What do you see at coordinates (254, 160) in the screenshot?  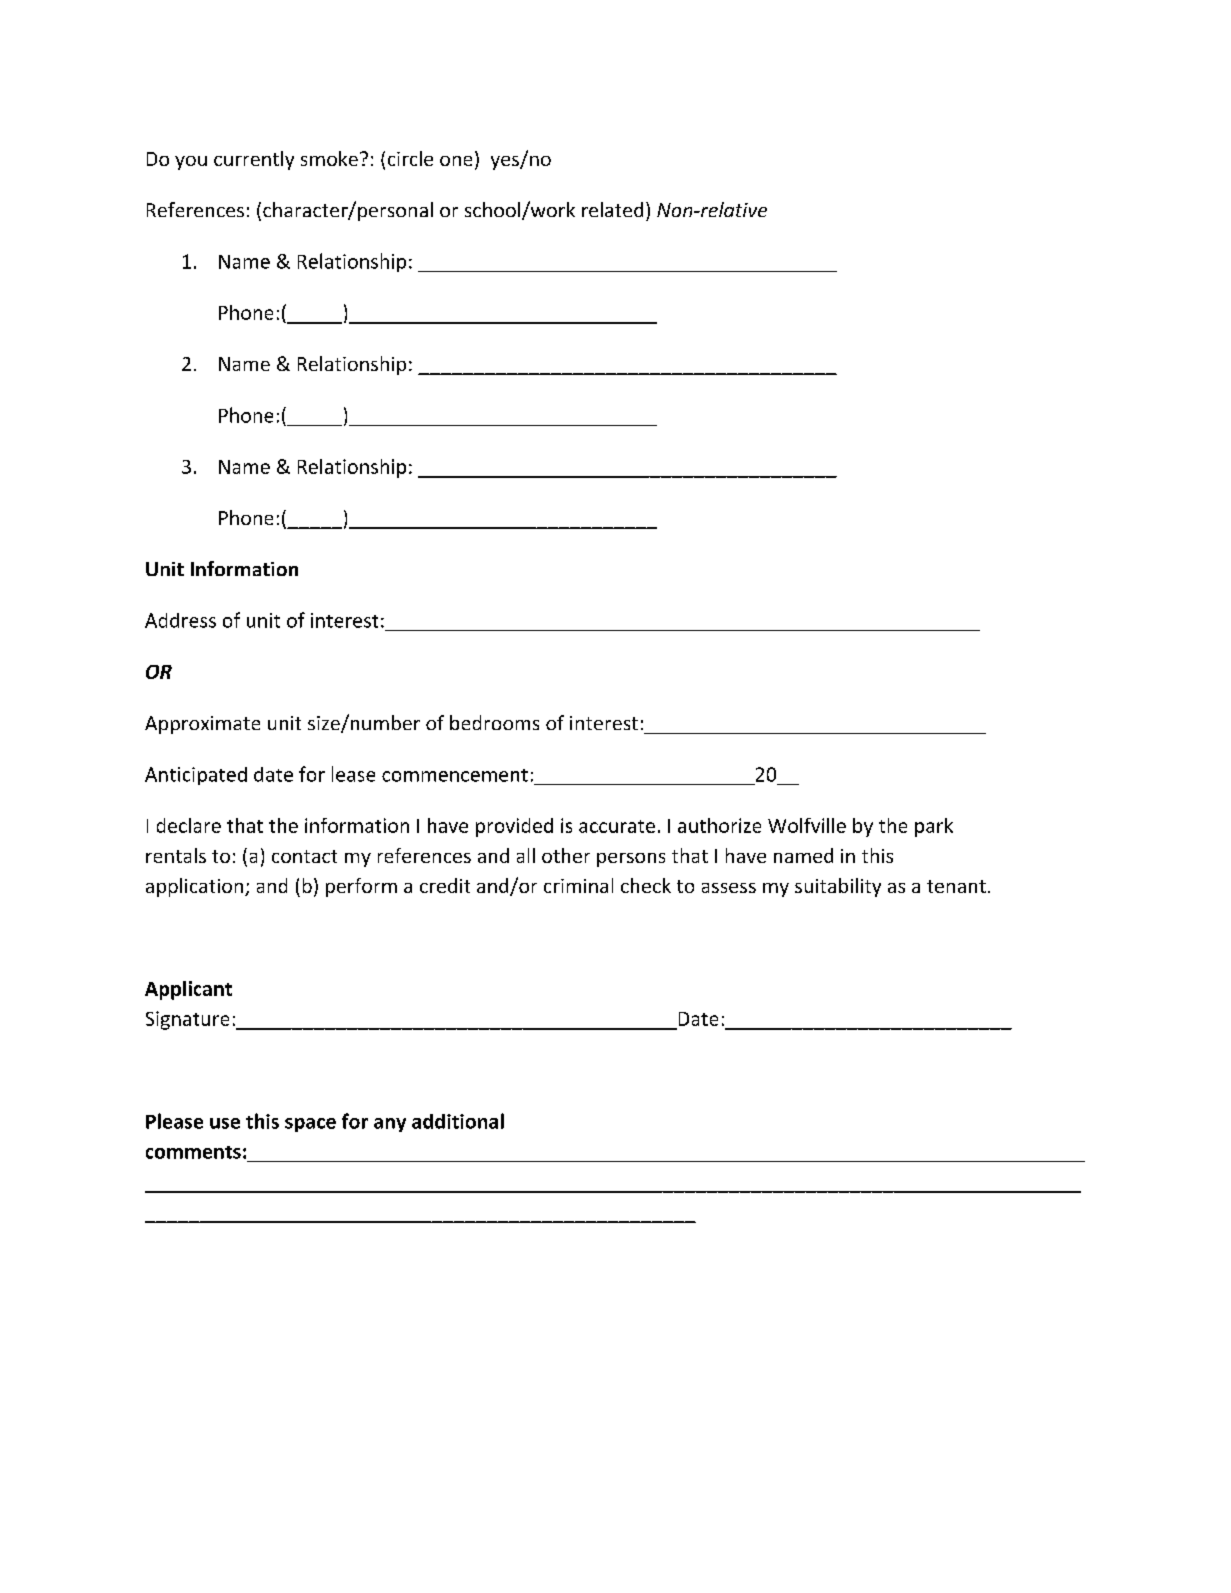 I see `currently` at bounding box center [254, 160].
